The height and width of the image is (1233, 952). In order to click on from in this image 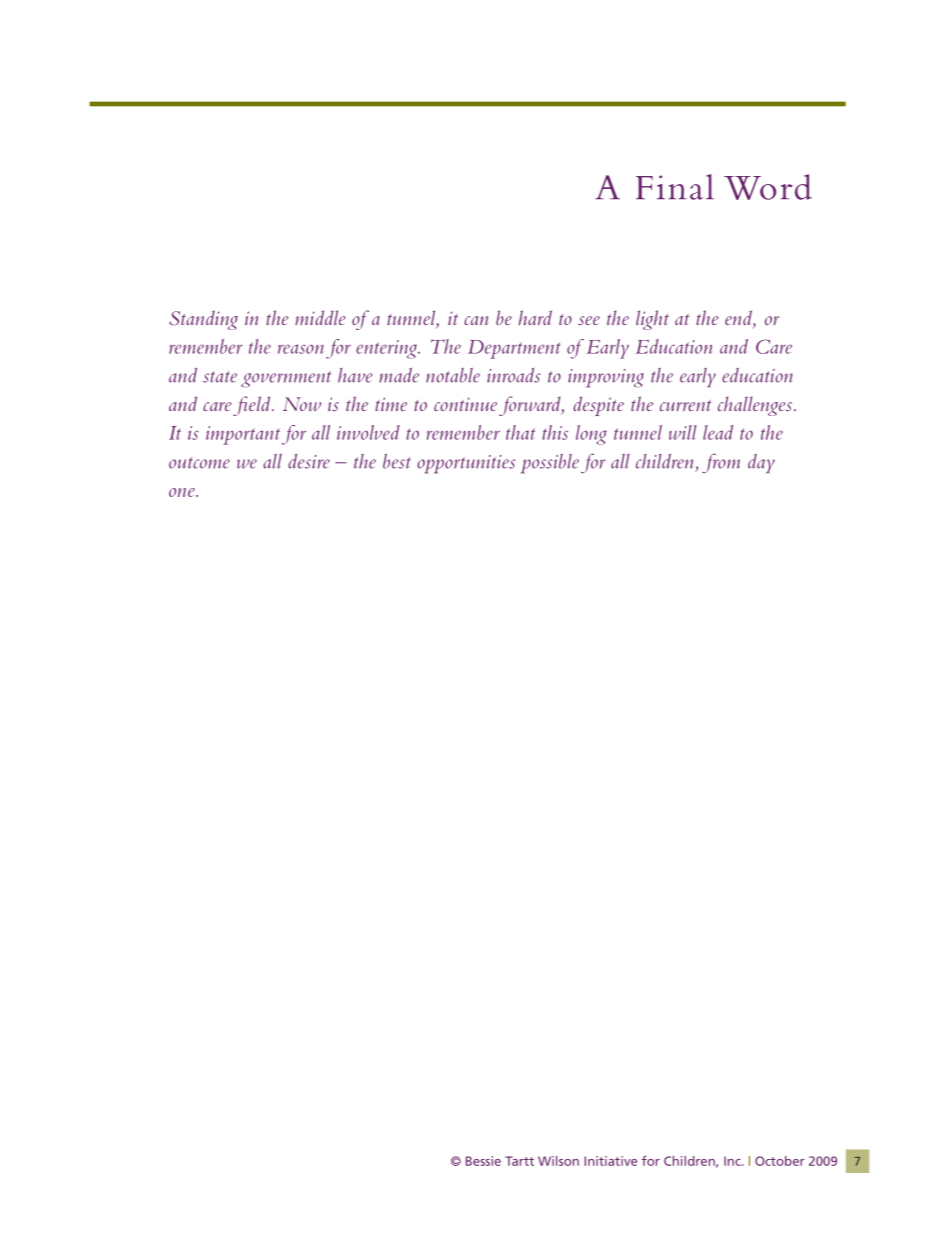, I will do `click(721, 463)`.
